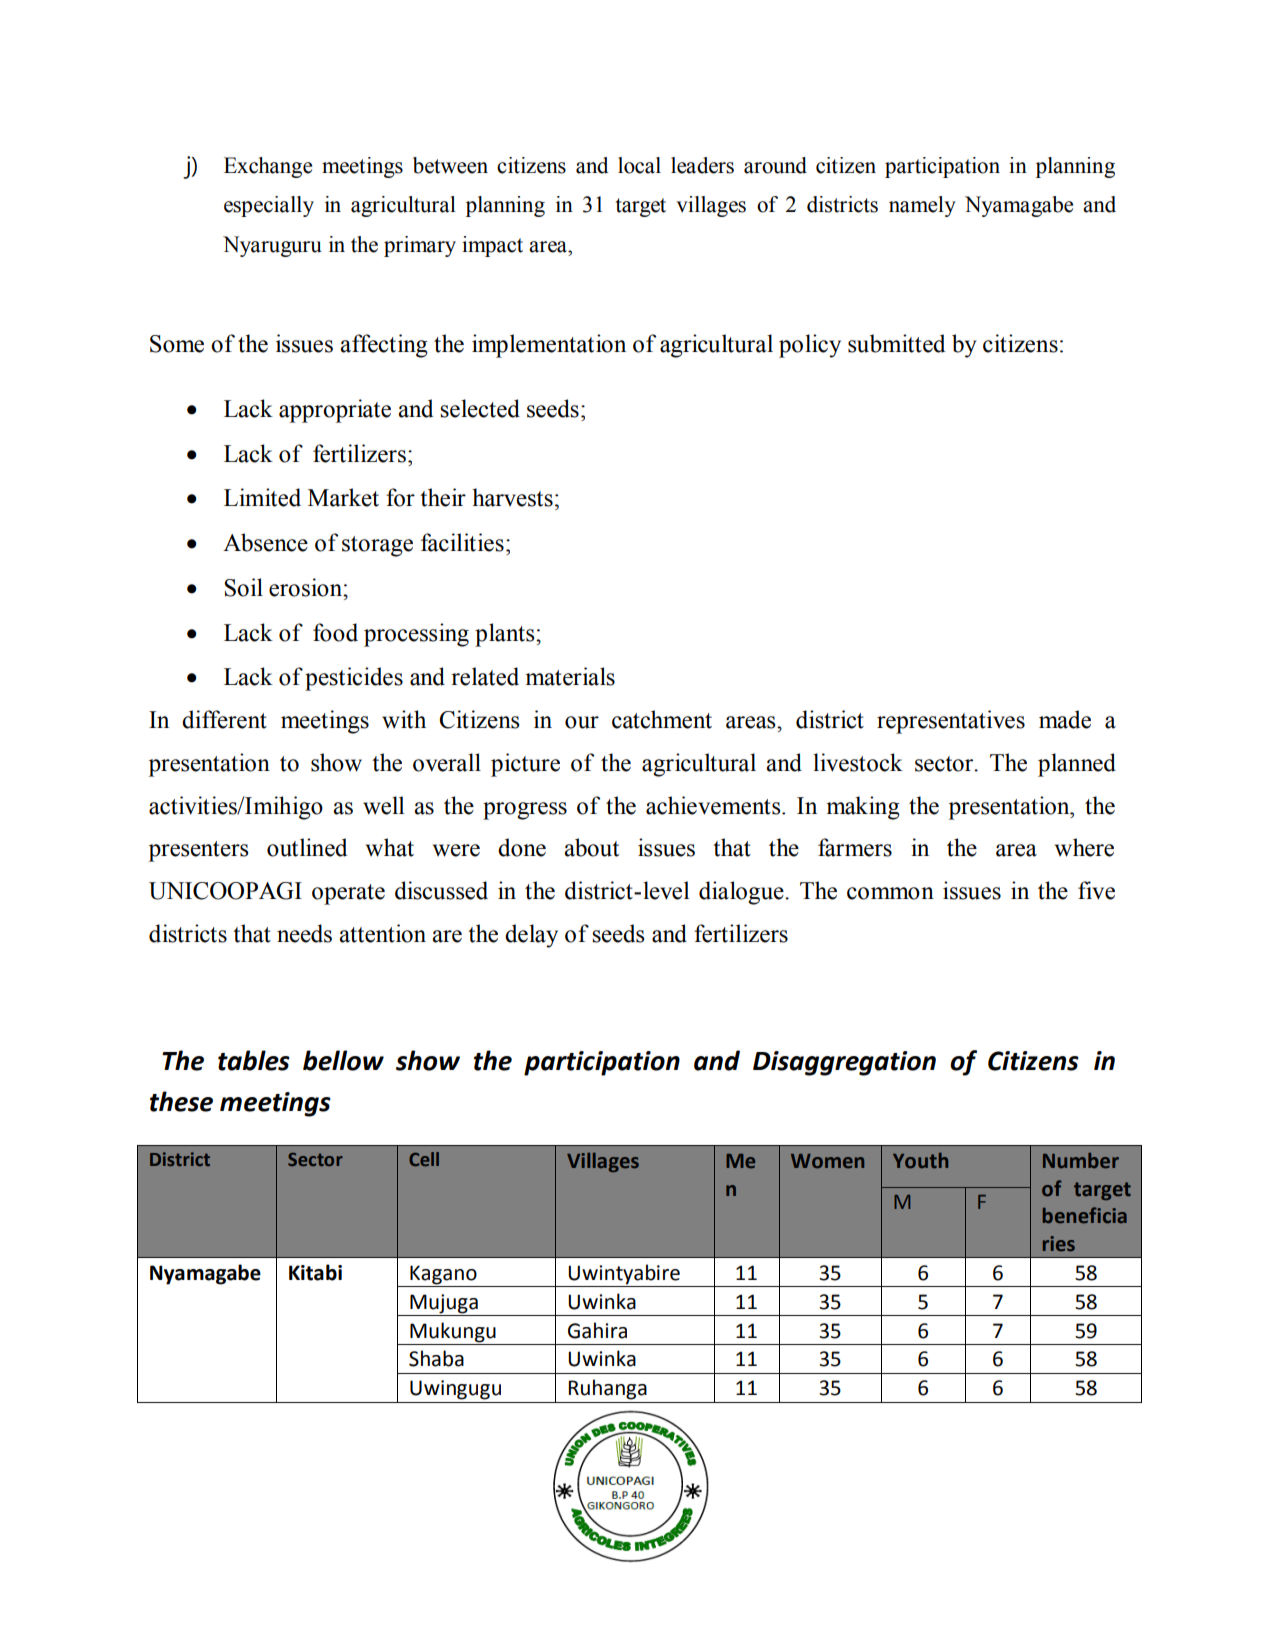  I want to click on namely, so click(922, 206).
